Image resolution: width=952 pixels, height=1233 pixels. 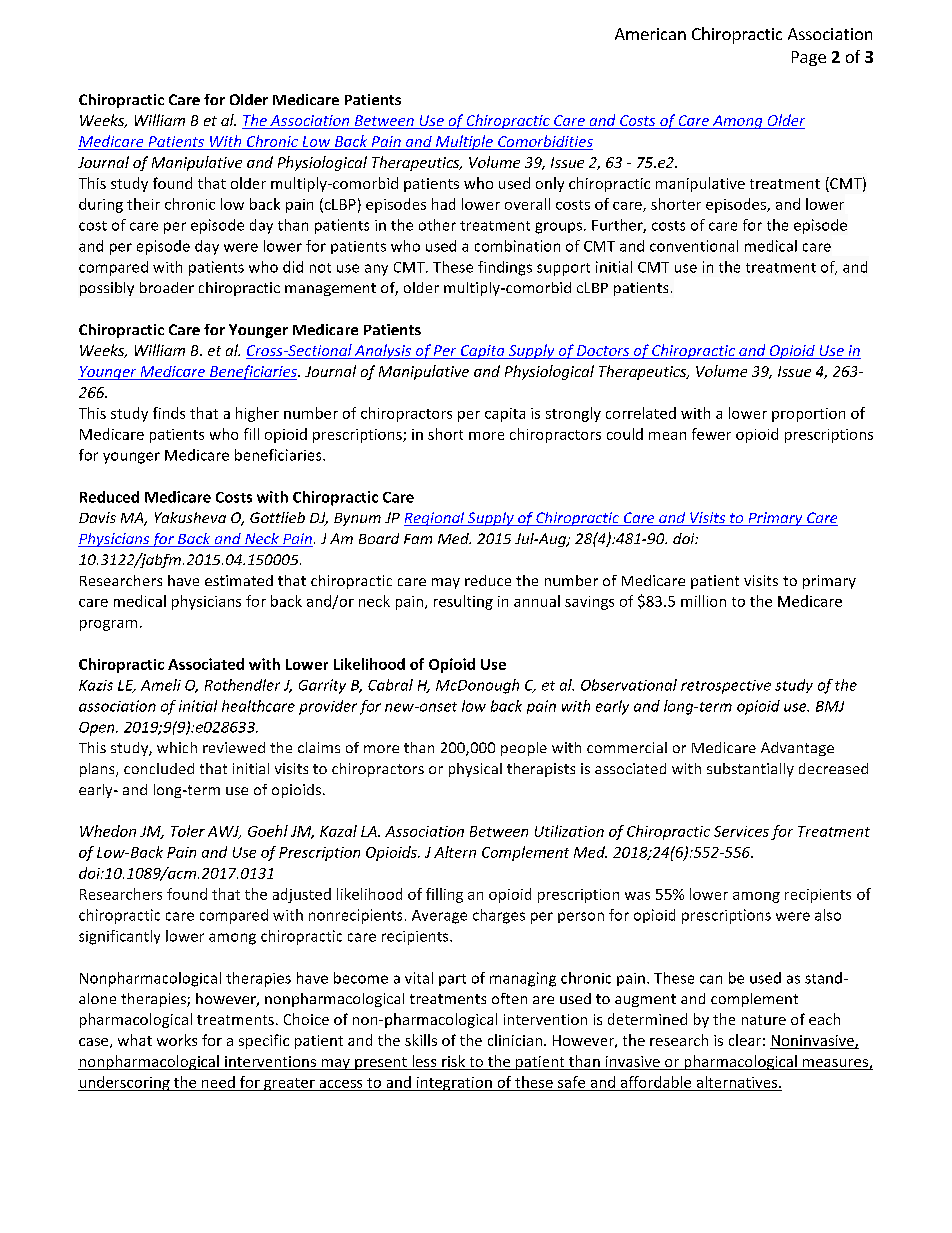 I want to click on their, so click(x=143, y=204).
